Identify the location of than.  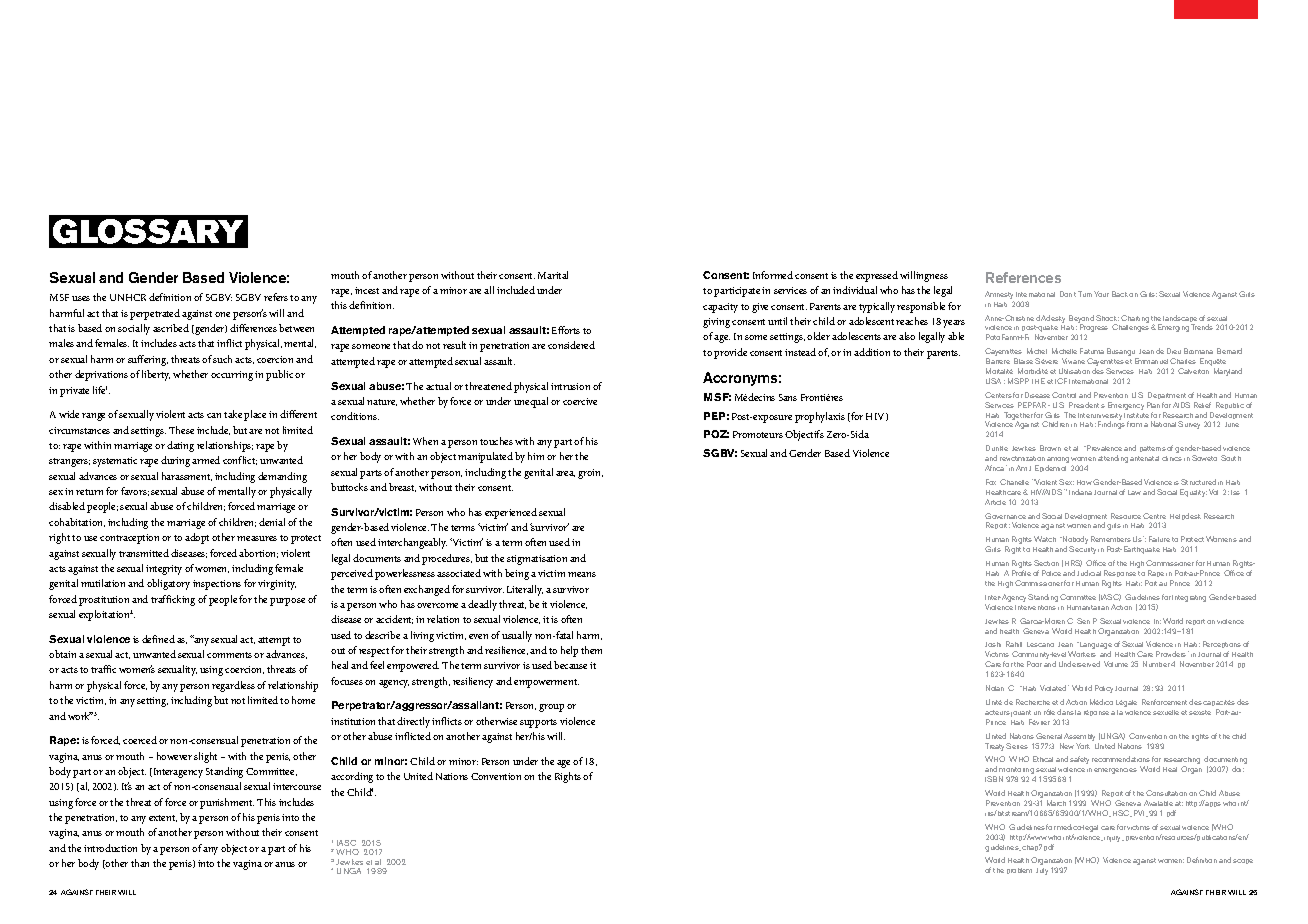
(140, 863).
